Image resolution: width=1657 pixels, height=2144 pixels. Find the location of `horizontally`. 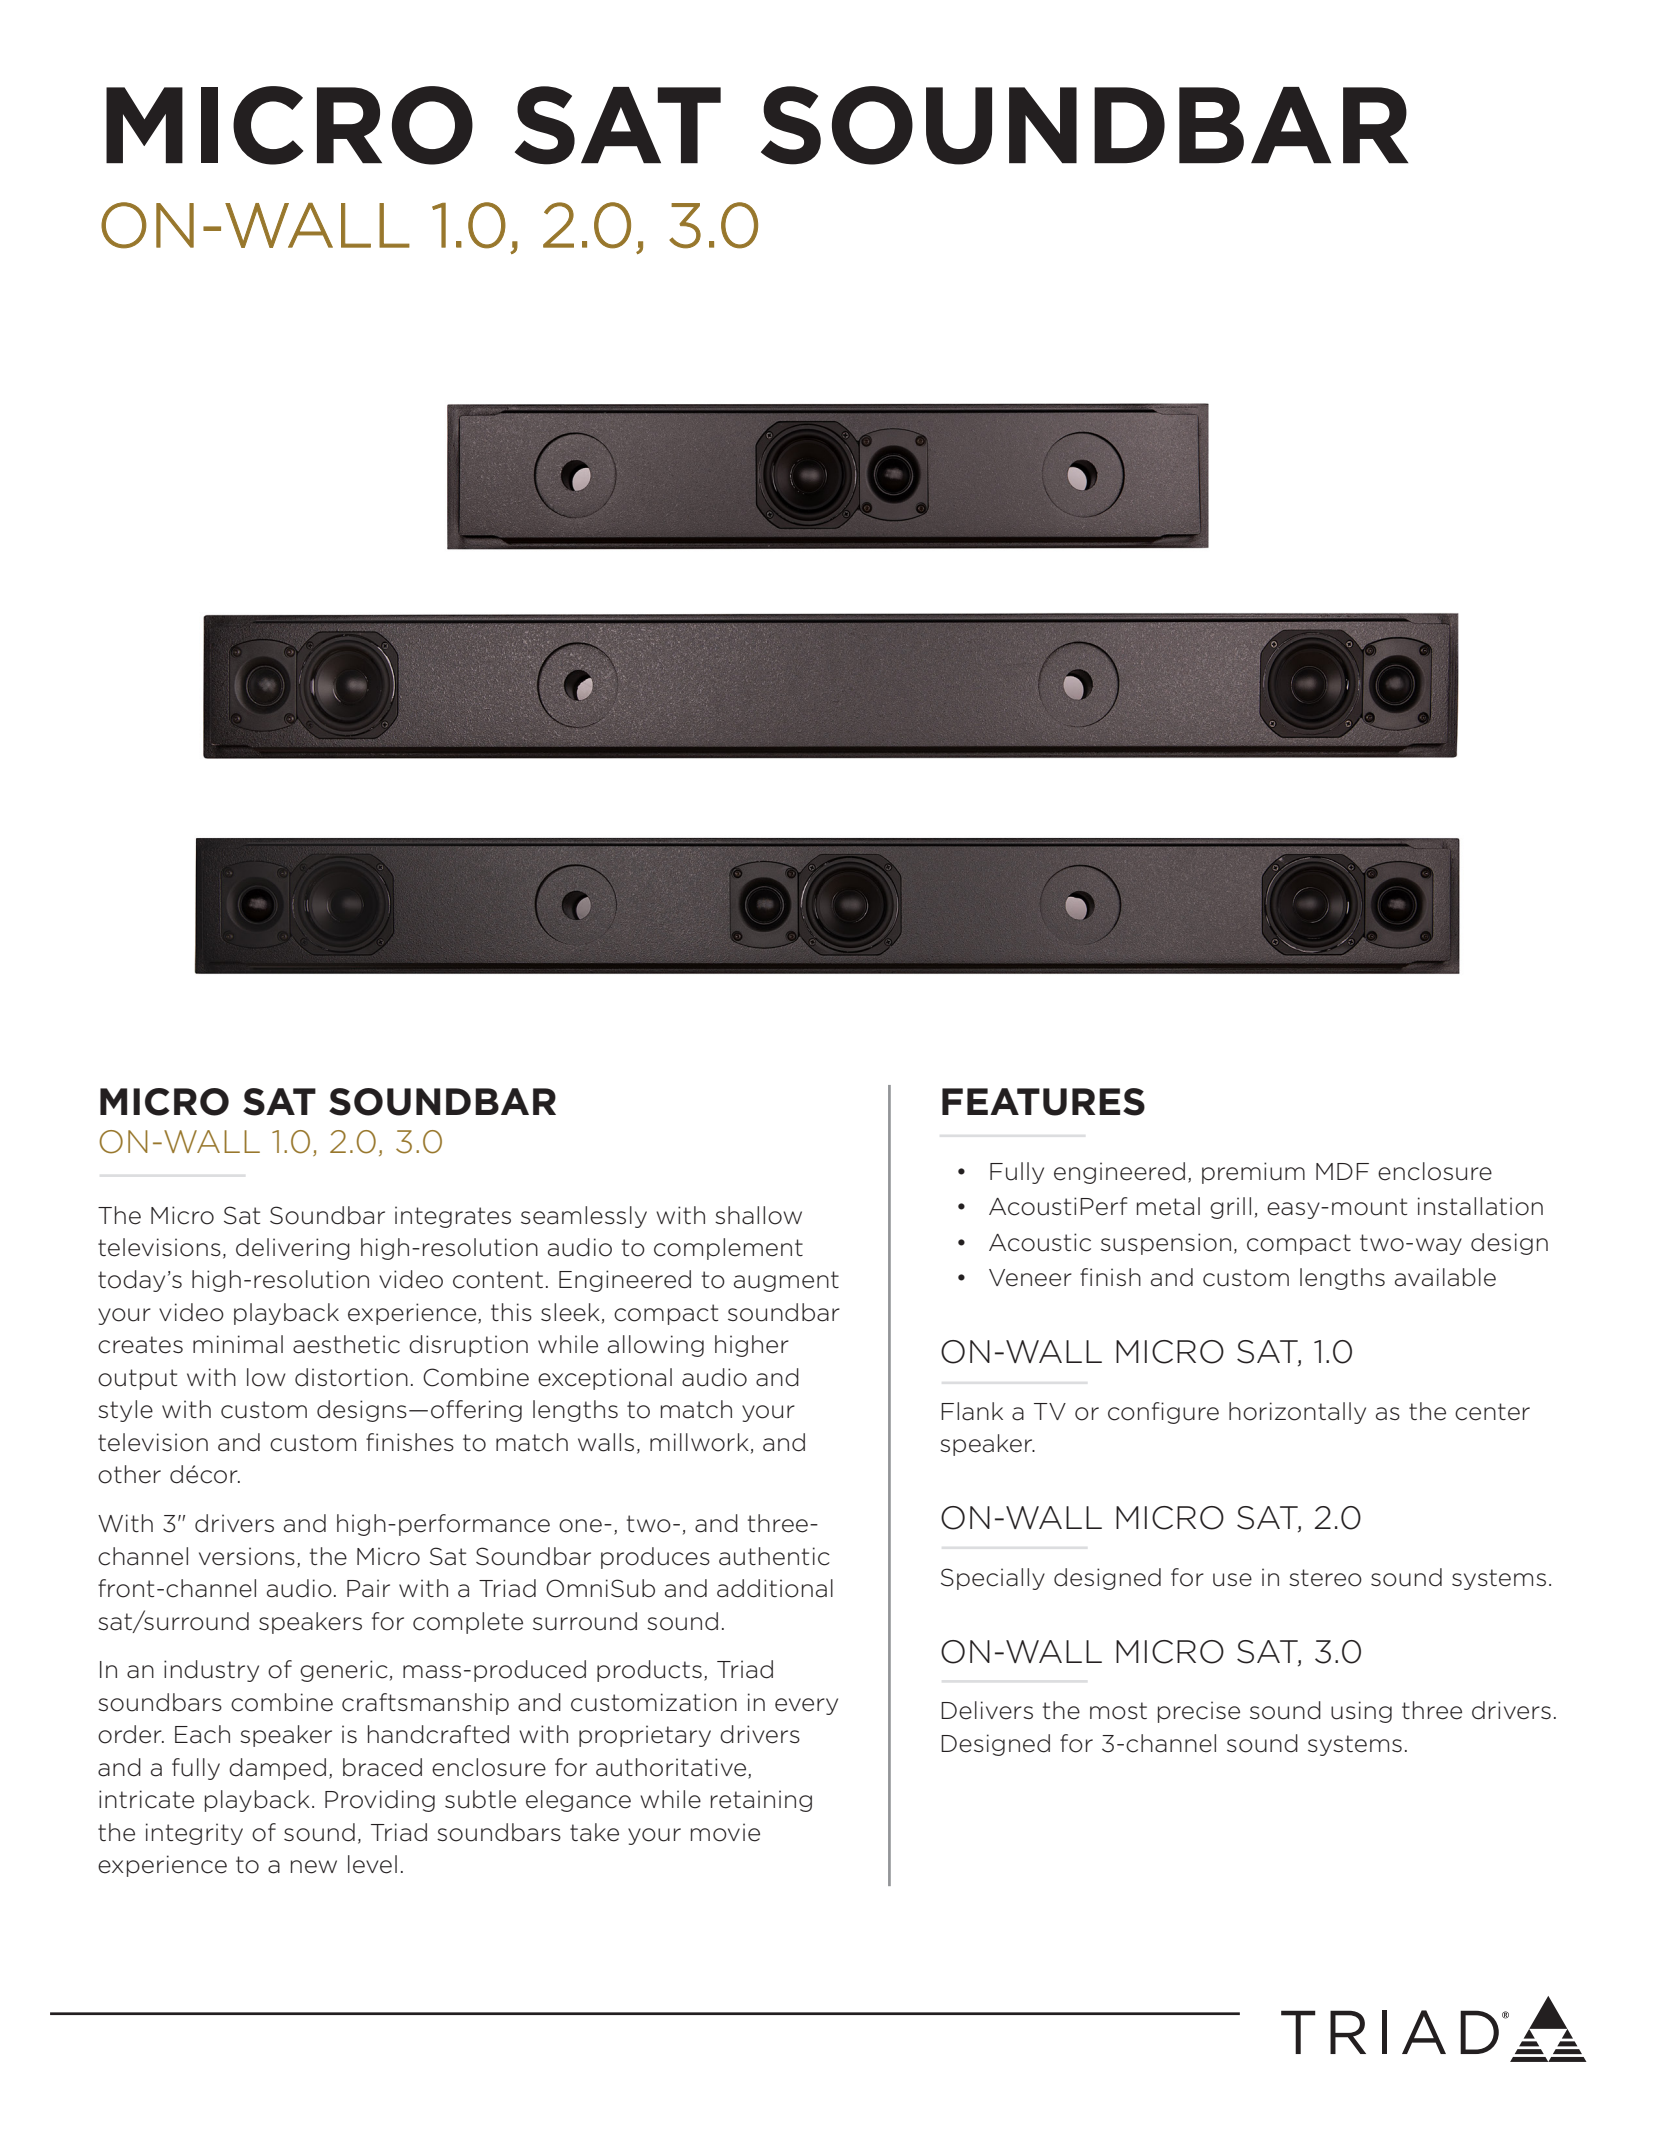

horizontally is located at coordinates (1297, 1413).
